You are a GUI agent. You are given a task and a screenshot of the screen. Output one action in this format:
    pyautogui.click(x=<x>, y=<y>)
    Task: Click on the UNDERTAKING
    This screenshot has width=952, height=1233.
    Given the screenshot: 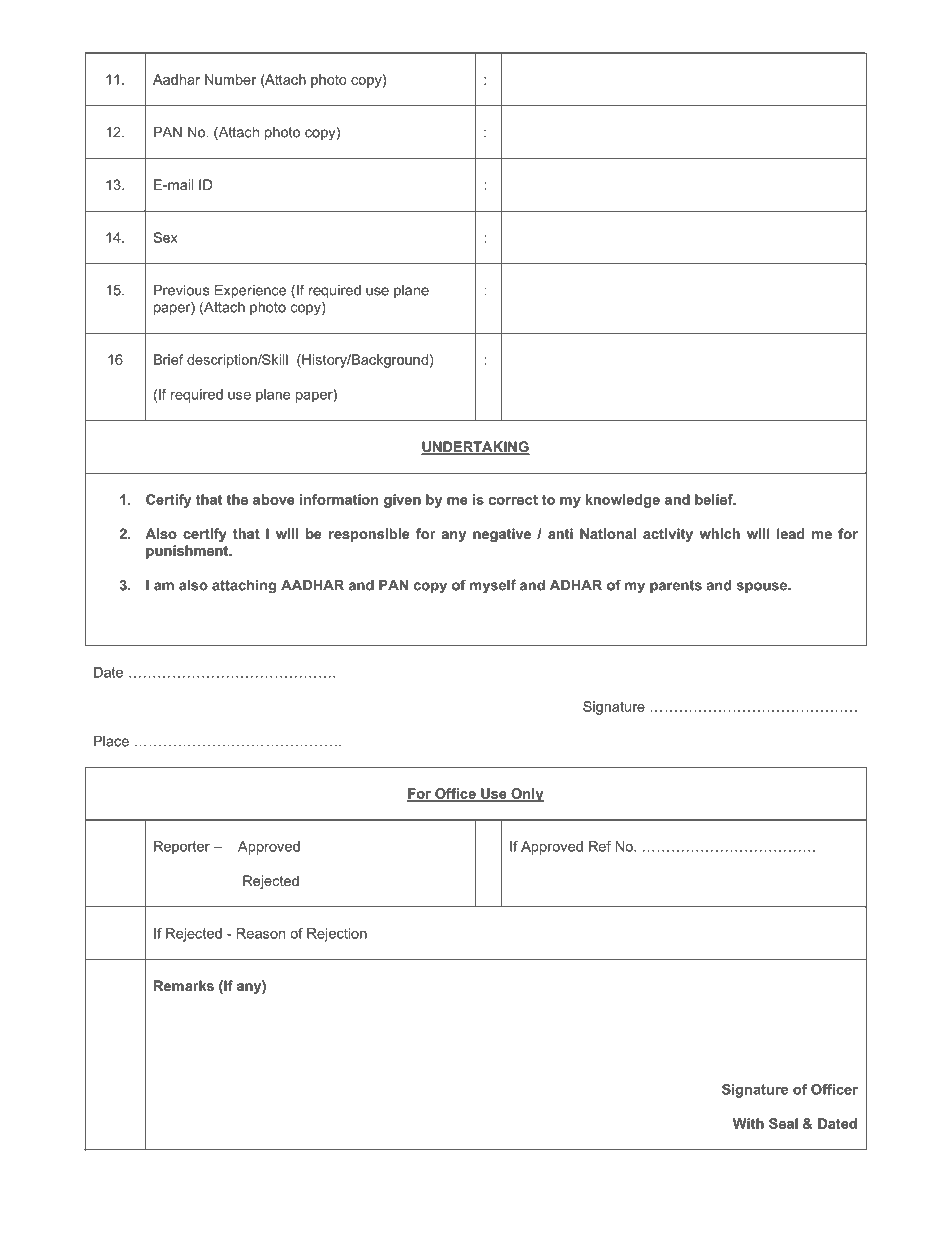 What is the action you would take?
    pyautogui.click(x=475, y=448)
